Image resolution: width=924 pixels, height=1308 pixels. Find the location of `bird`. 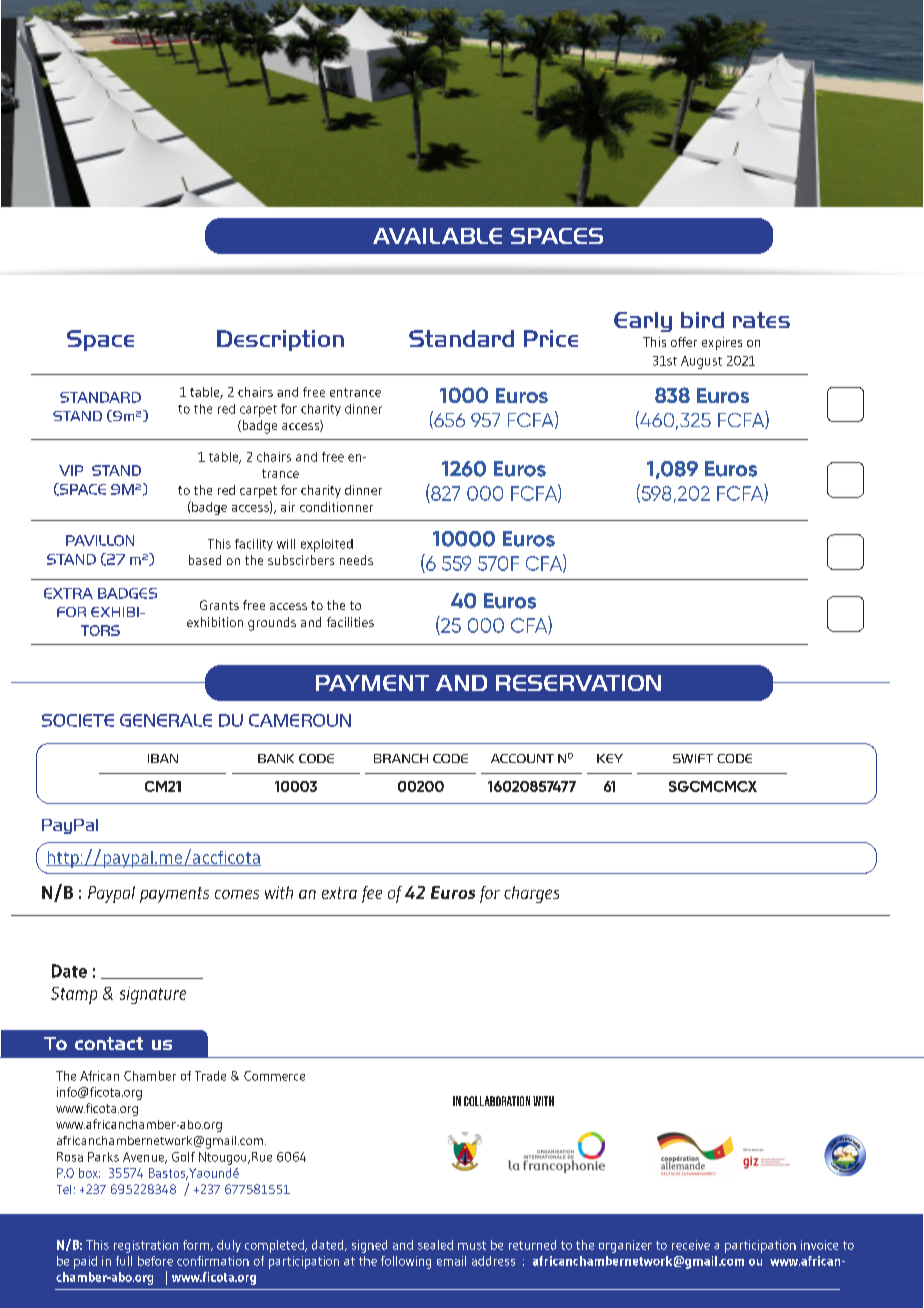

bird is located at coordinates (702, 320).
